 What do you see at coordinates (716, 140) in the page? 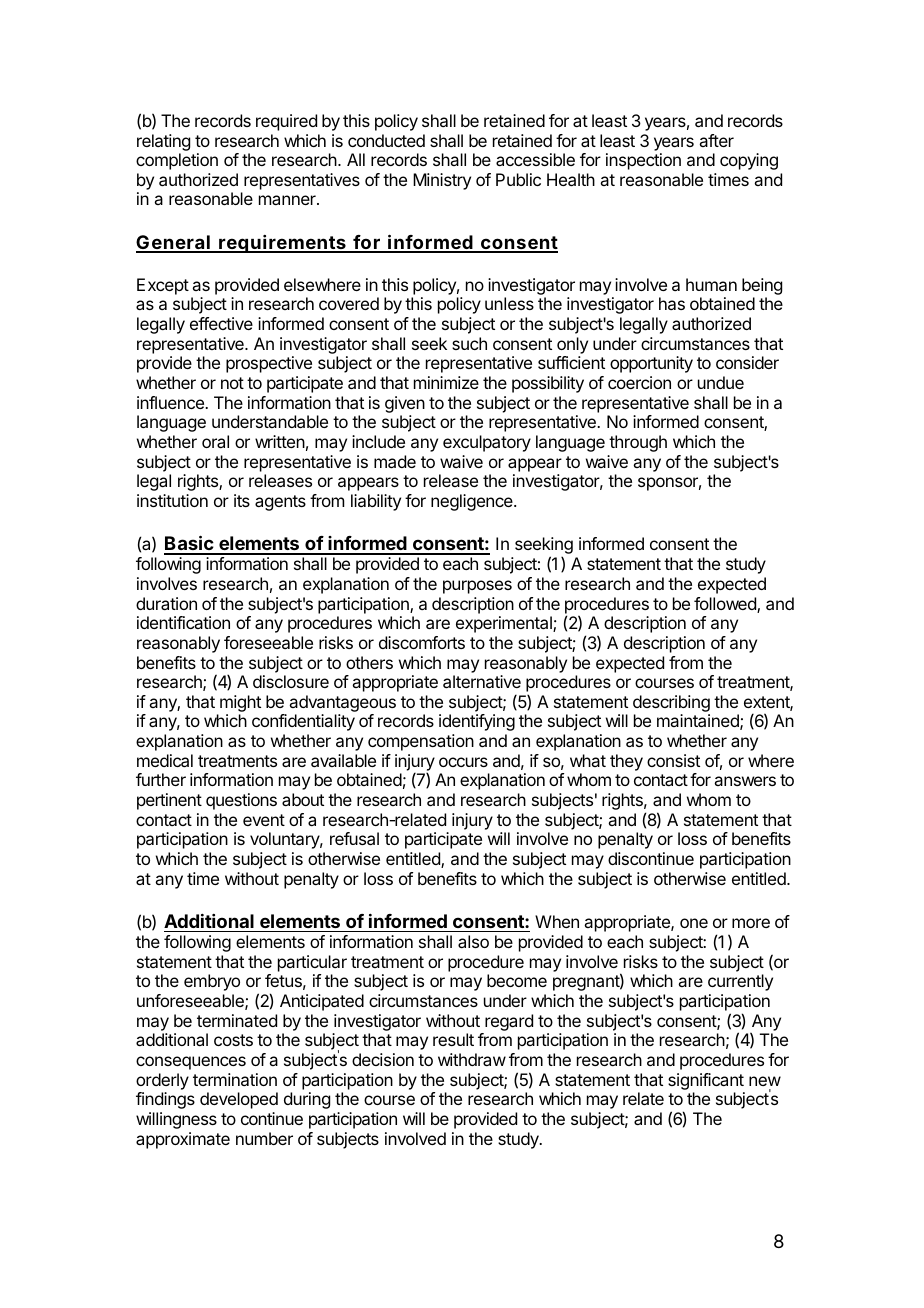
I see `after` at bounding box center [716, 140].
